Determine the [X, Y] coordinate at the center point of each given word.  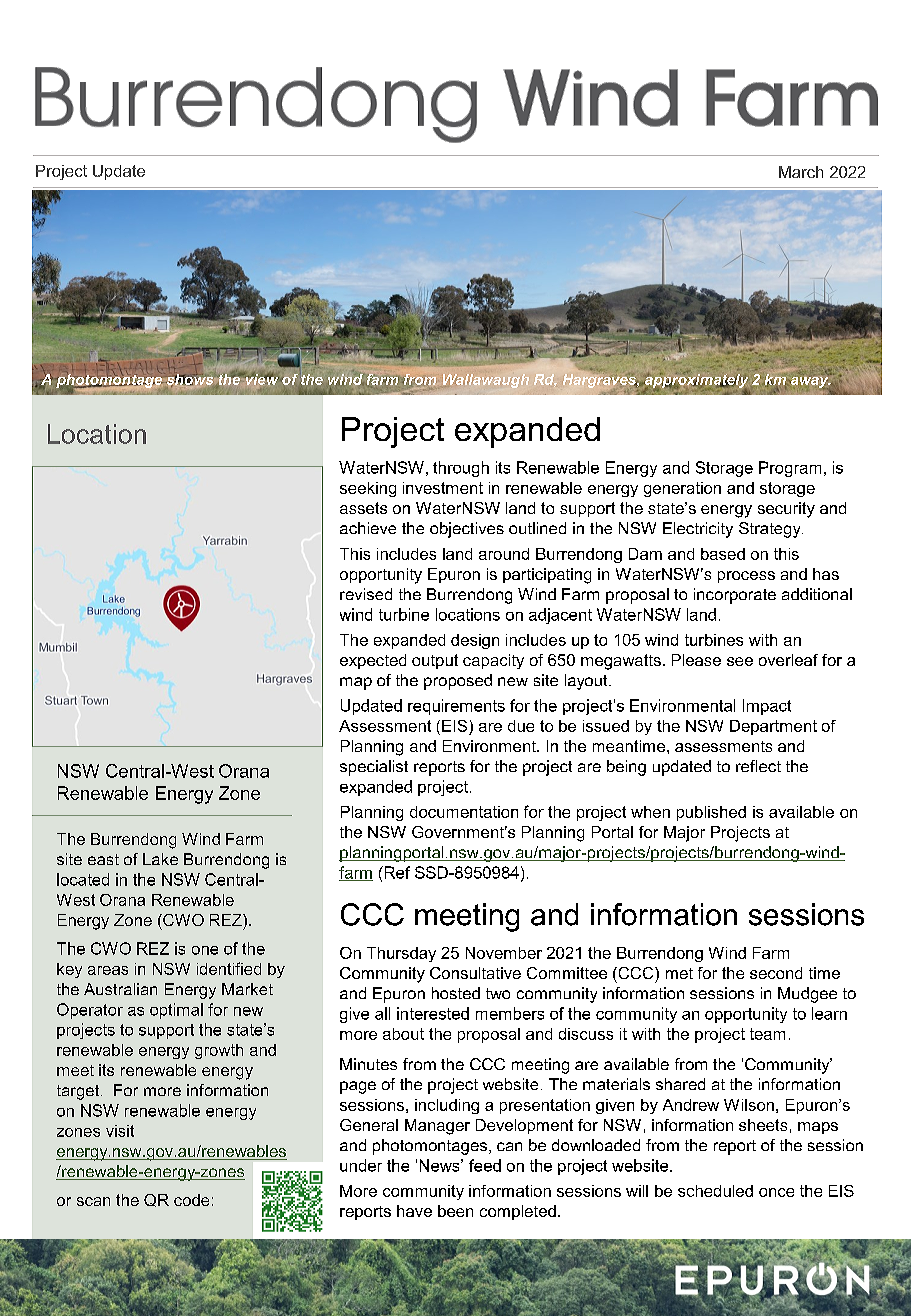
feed [485, 1165]
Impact [767, 707]
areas [108, 970]
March [801, 172]
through [461, 469]
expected [373, 661]
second [776, 973]
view [261, 379]
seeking [368, 489]
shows [190, 380]
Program [790, 469]
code [191, 1200]
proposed [458, 682]
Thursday [401, 954]
